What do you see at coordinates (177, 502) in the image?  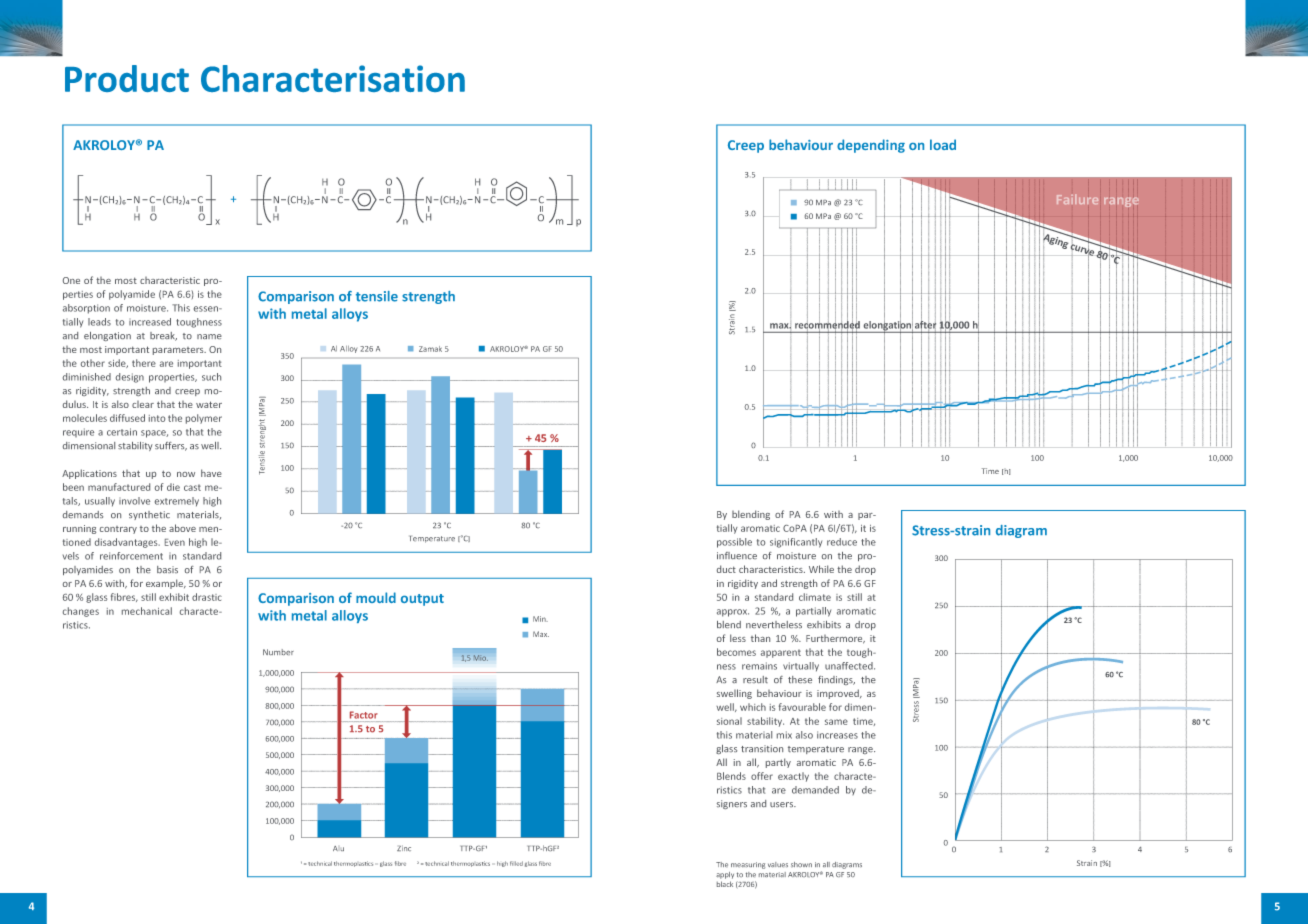 I see `extremely` at bounding box center [177, 502].
